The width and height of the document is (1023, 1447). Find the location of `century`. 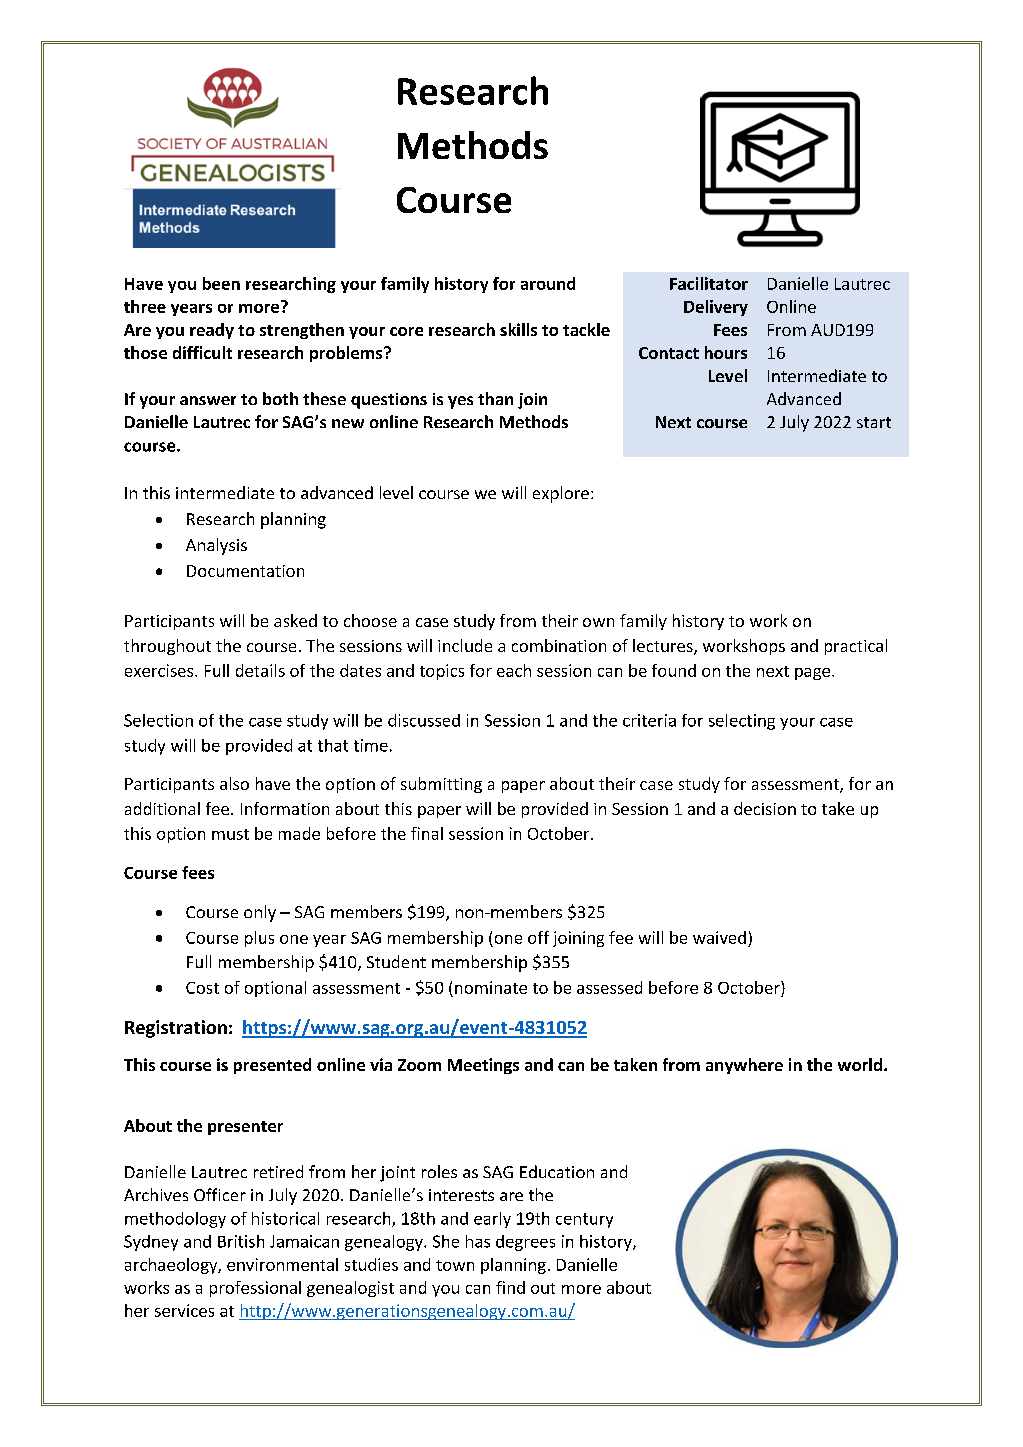

century is located at coordinates (584, 1220).
